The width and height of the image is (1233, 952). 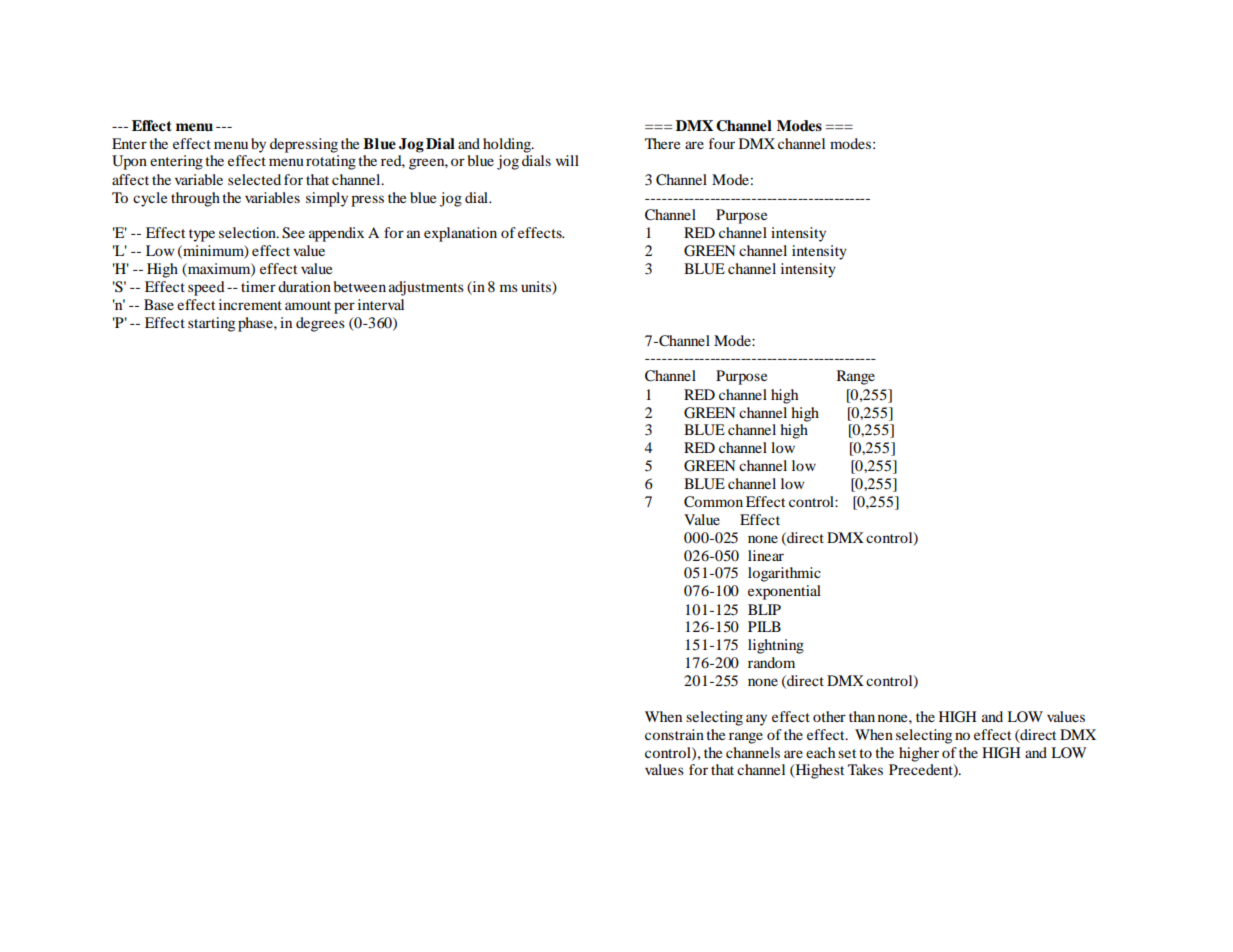 What do you see at coordinates (756, 720) in the image?
I see `any` at bounding box center [756, 720].
